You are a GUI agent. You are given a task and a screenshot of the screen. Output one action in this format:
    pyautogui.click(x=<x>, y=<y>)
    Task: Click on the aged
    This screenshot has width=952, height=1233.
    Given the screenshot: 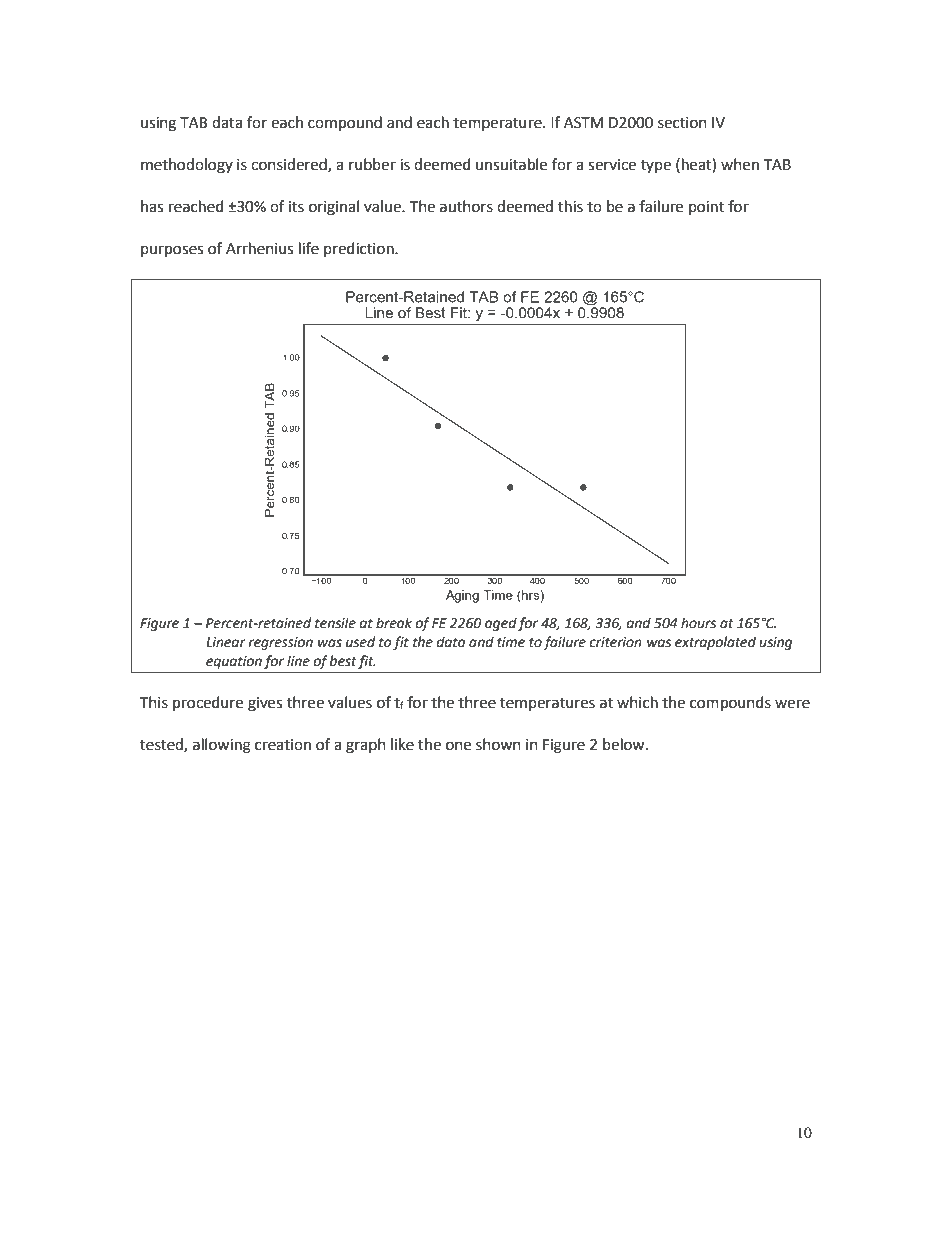 What is the action you would take?
    pyautogui.click(x=501, y=624)
